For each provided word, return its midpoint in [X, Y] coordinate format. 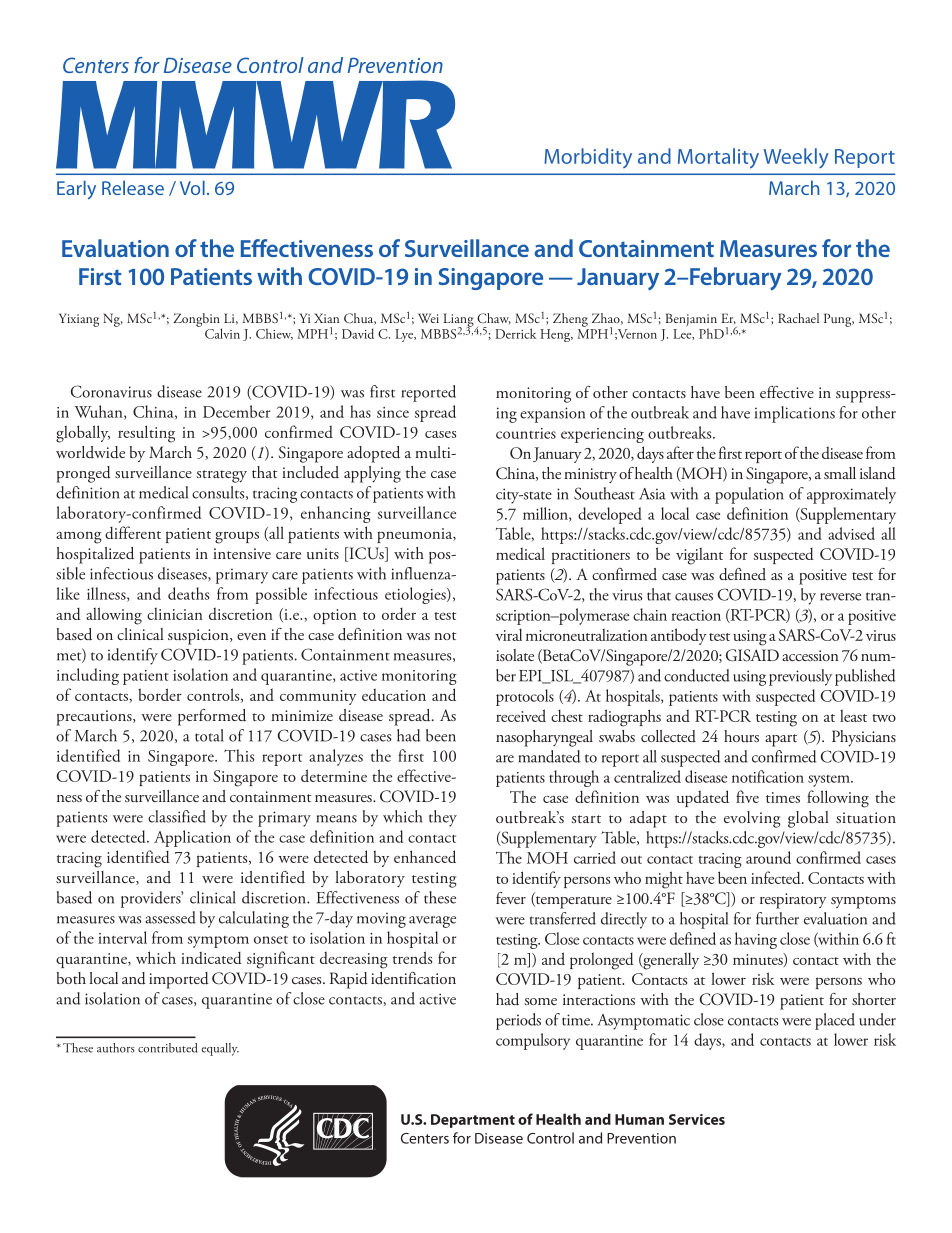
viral [509, 635]
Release [133, 187]
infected [777, 877]
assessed [170, 917]
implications [795, 414]
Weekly [796, 158]
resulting [146, 434]
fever [511, 898]
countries [526, 433]
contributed [167, 1048]
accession [810, 655]
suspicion [199, 637]
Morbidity [588, 158]
